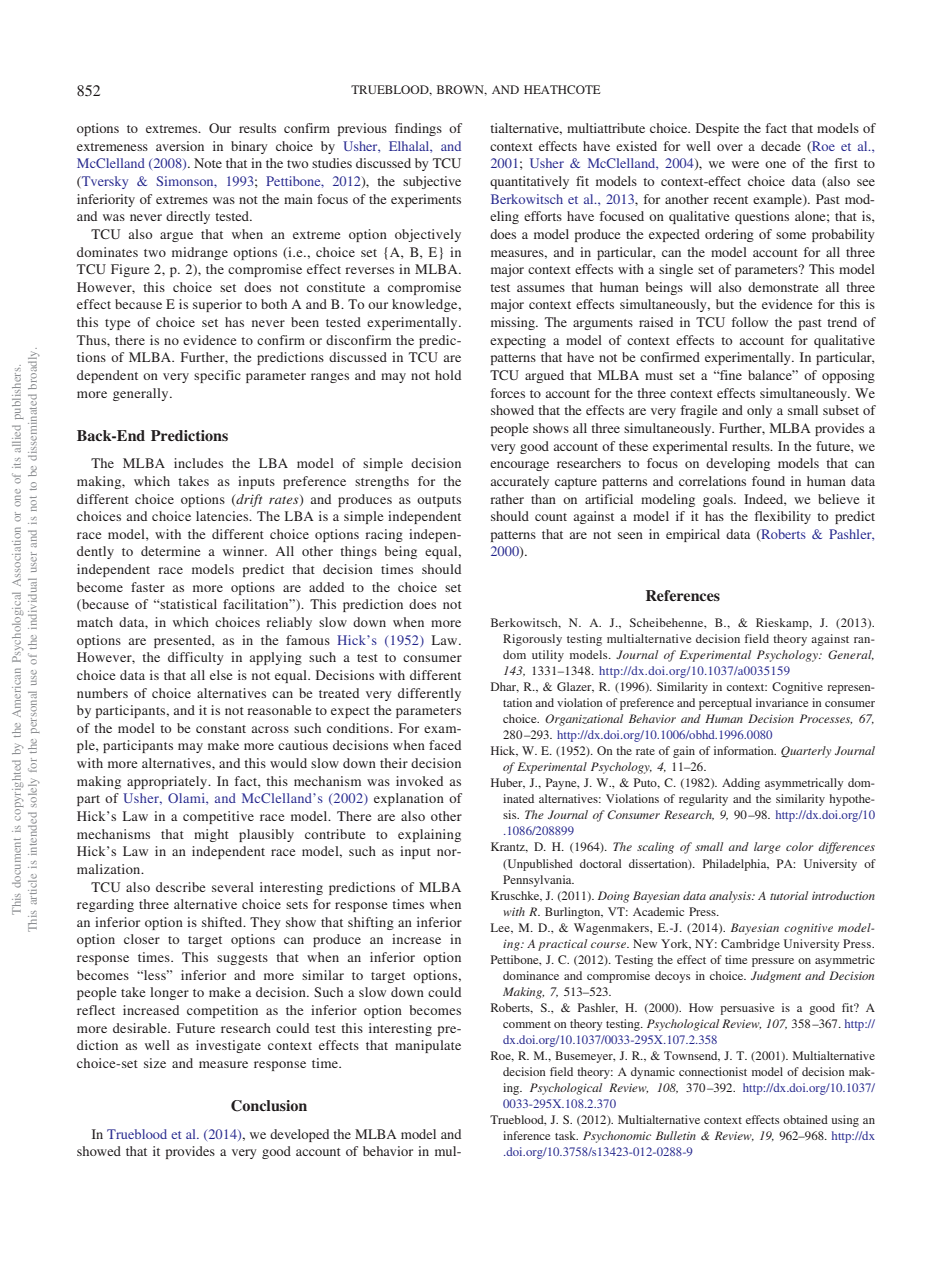 Image resolution: width=952 pixels, height=1270 pixels. What do you see at coordinates (683, 595) in the document?
I see `References` at bounding box center [683, 595].
